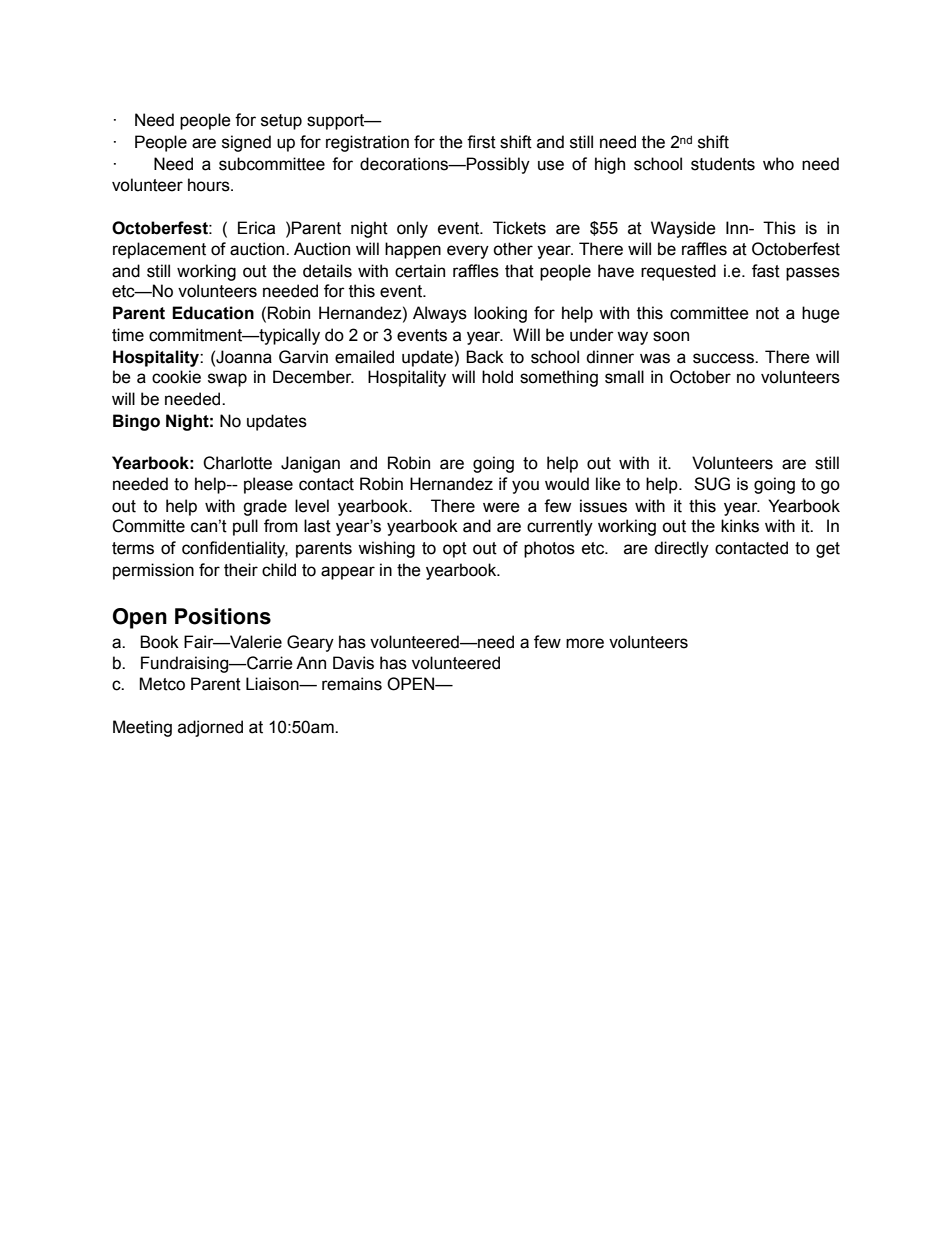 The height and width of the screenshot is (1233, 952). What do you see at coordinates (241, 570) in the screenshot?
I see `their` at bounding box center [241, 570].
